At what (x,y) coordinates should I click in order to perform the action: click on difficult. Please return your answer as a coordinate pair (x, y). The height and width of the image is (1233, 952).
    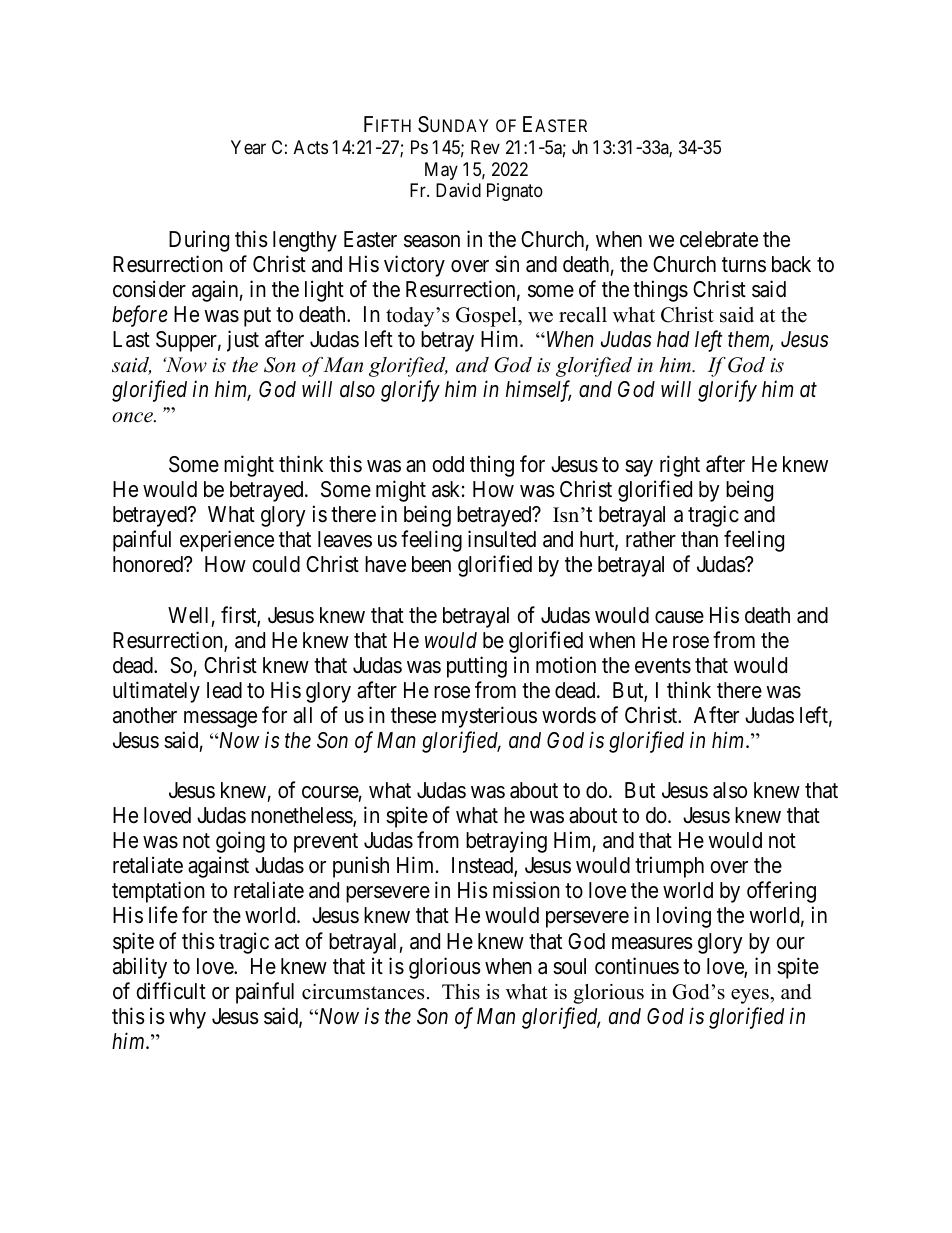
    Looking at the image, I should click on (171, 991).
